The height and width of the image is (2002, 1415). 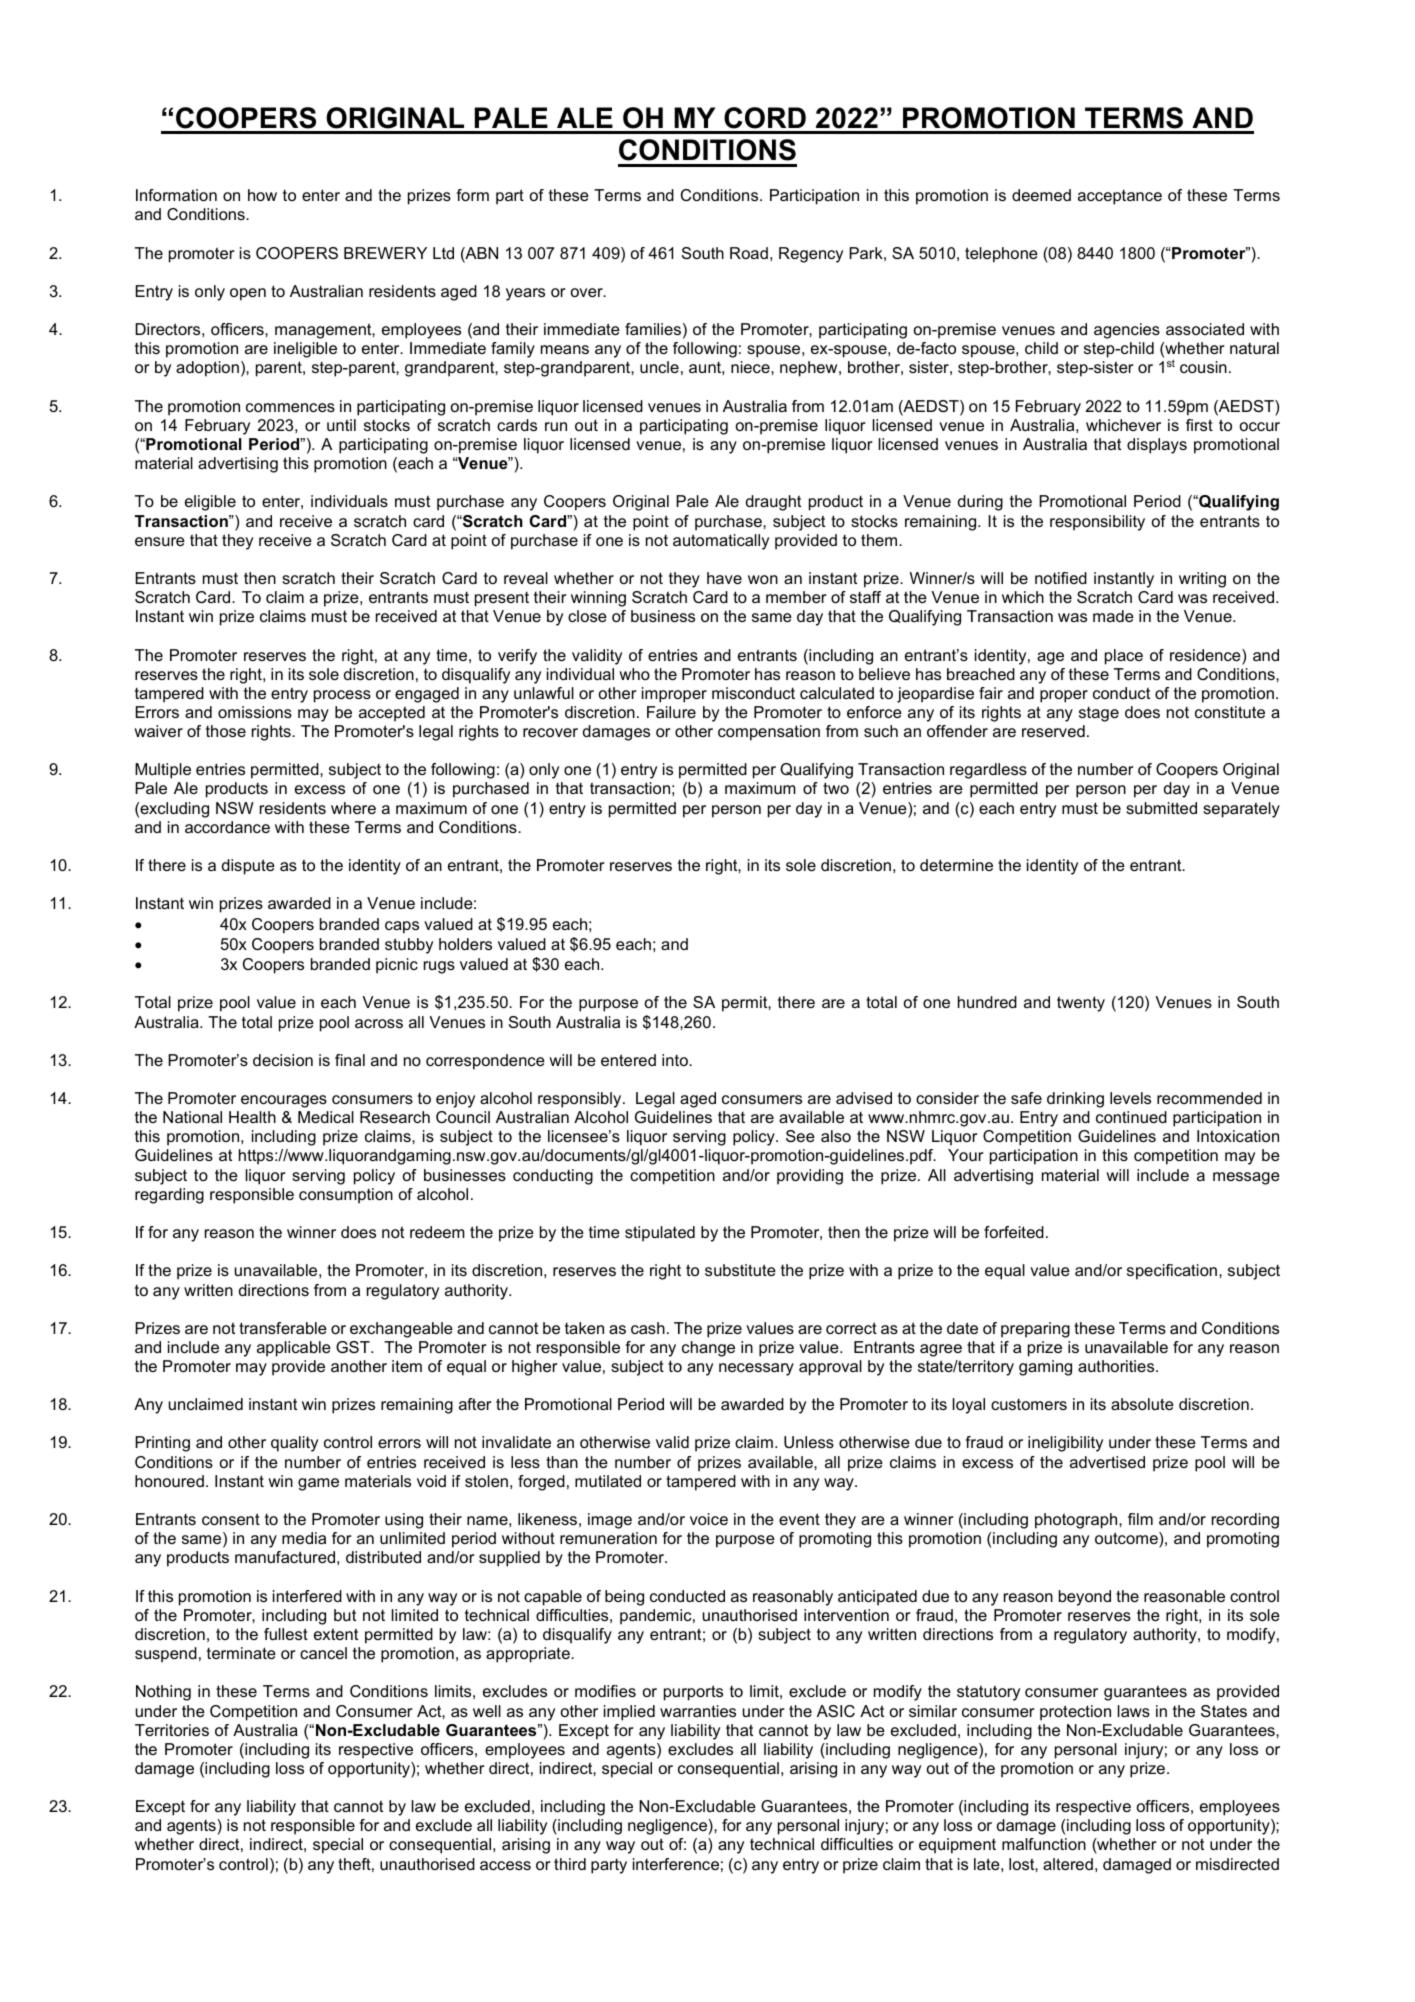 What do you see at coordinates (769, 733) in the image?
I see `compensation` at bounding box center [769, 733].
